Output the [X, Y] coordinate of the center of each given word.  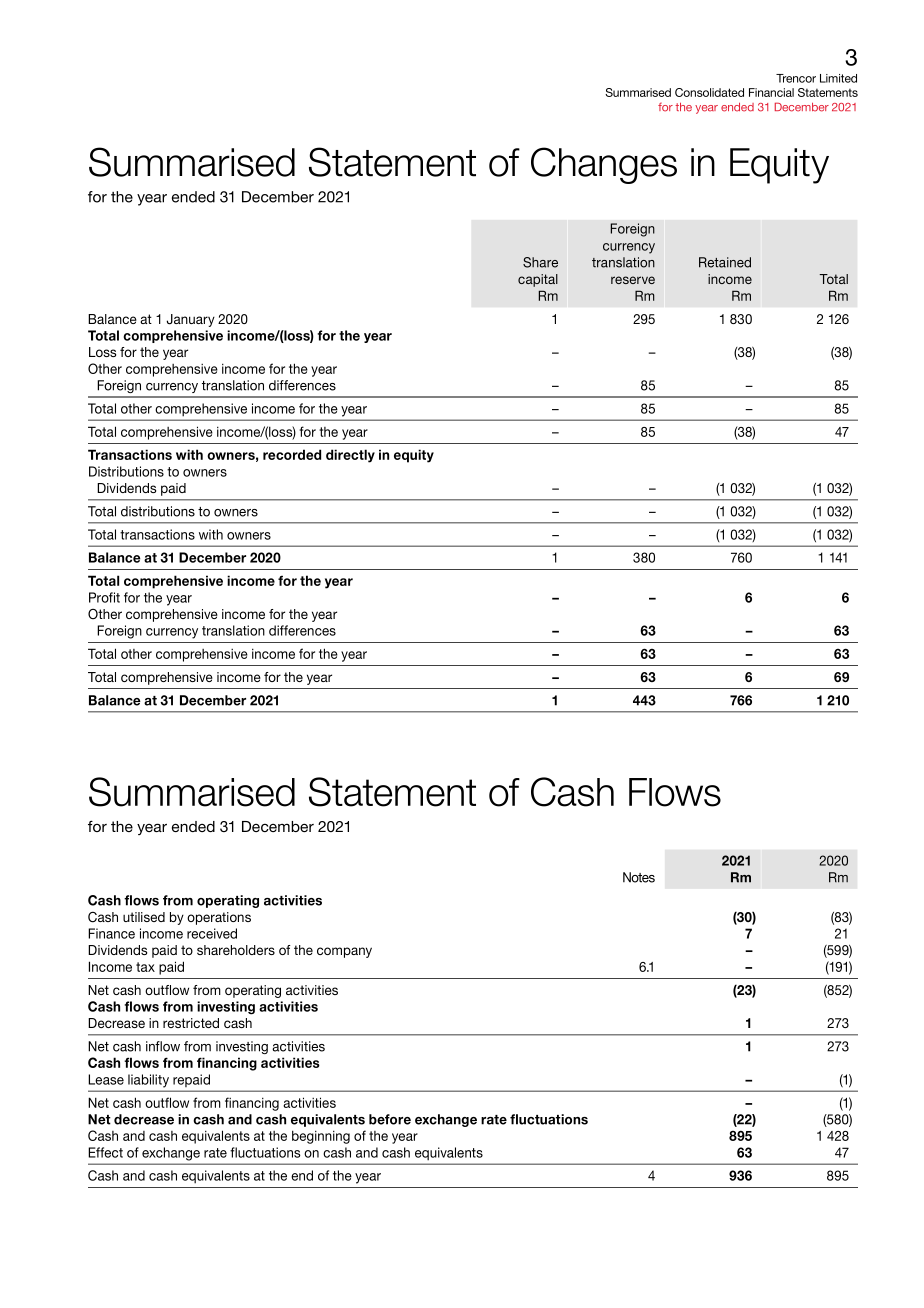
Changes [604, 165]
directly [350, 456]
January [190, 320]
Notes [639, 877]
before [390, 1119]
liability [148, 1080]
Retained [725, 262]
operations [219, 918]
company [344, 952]
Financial [771, 92]
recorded [292, 454]
